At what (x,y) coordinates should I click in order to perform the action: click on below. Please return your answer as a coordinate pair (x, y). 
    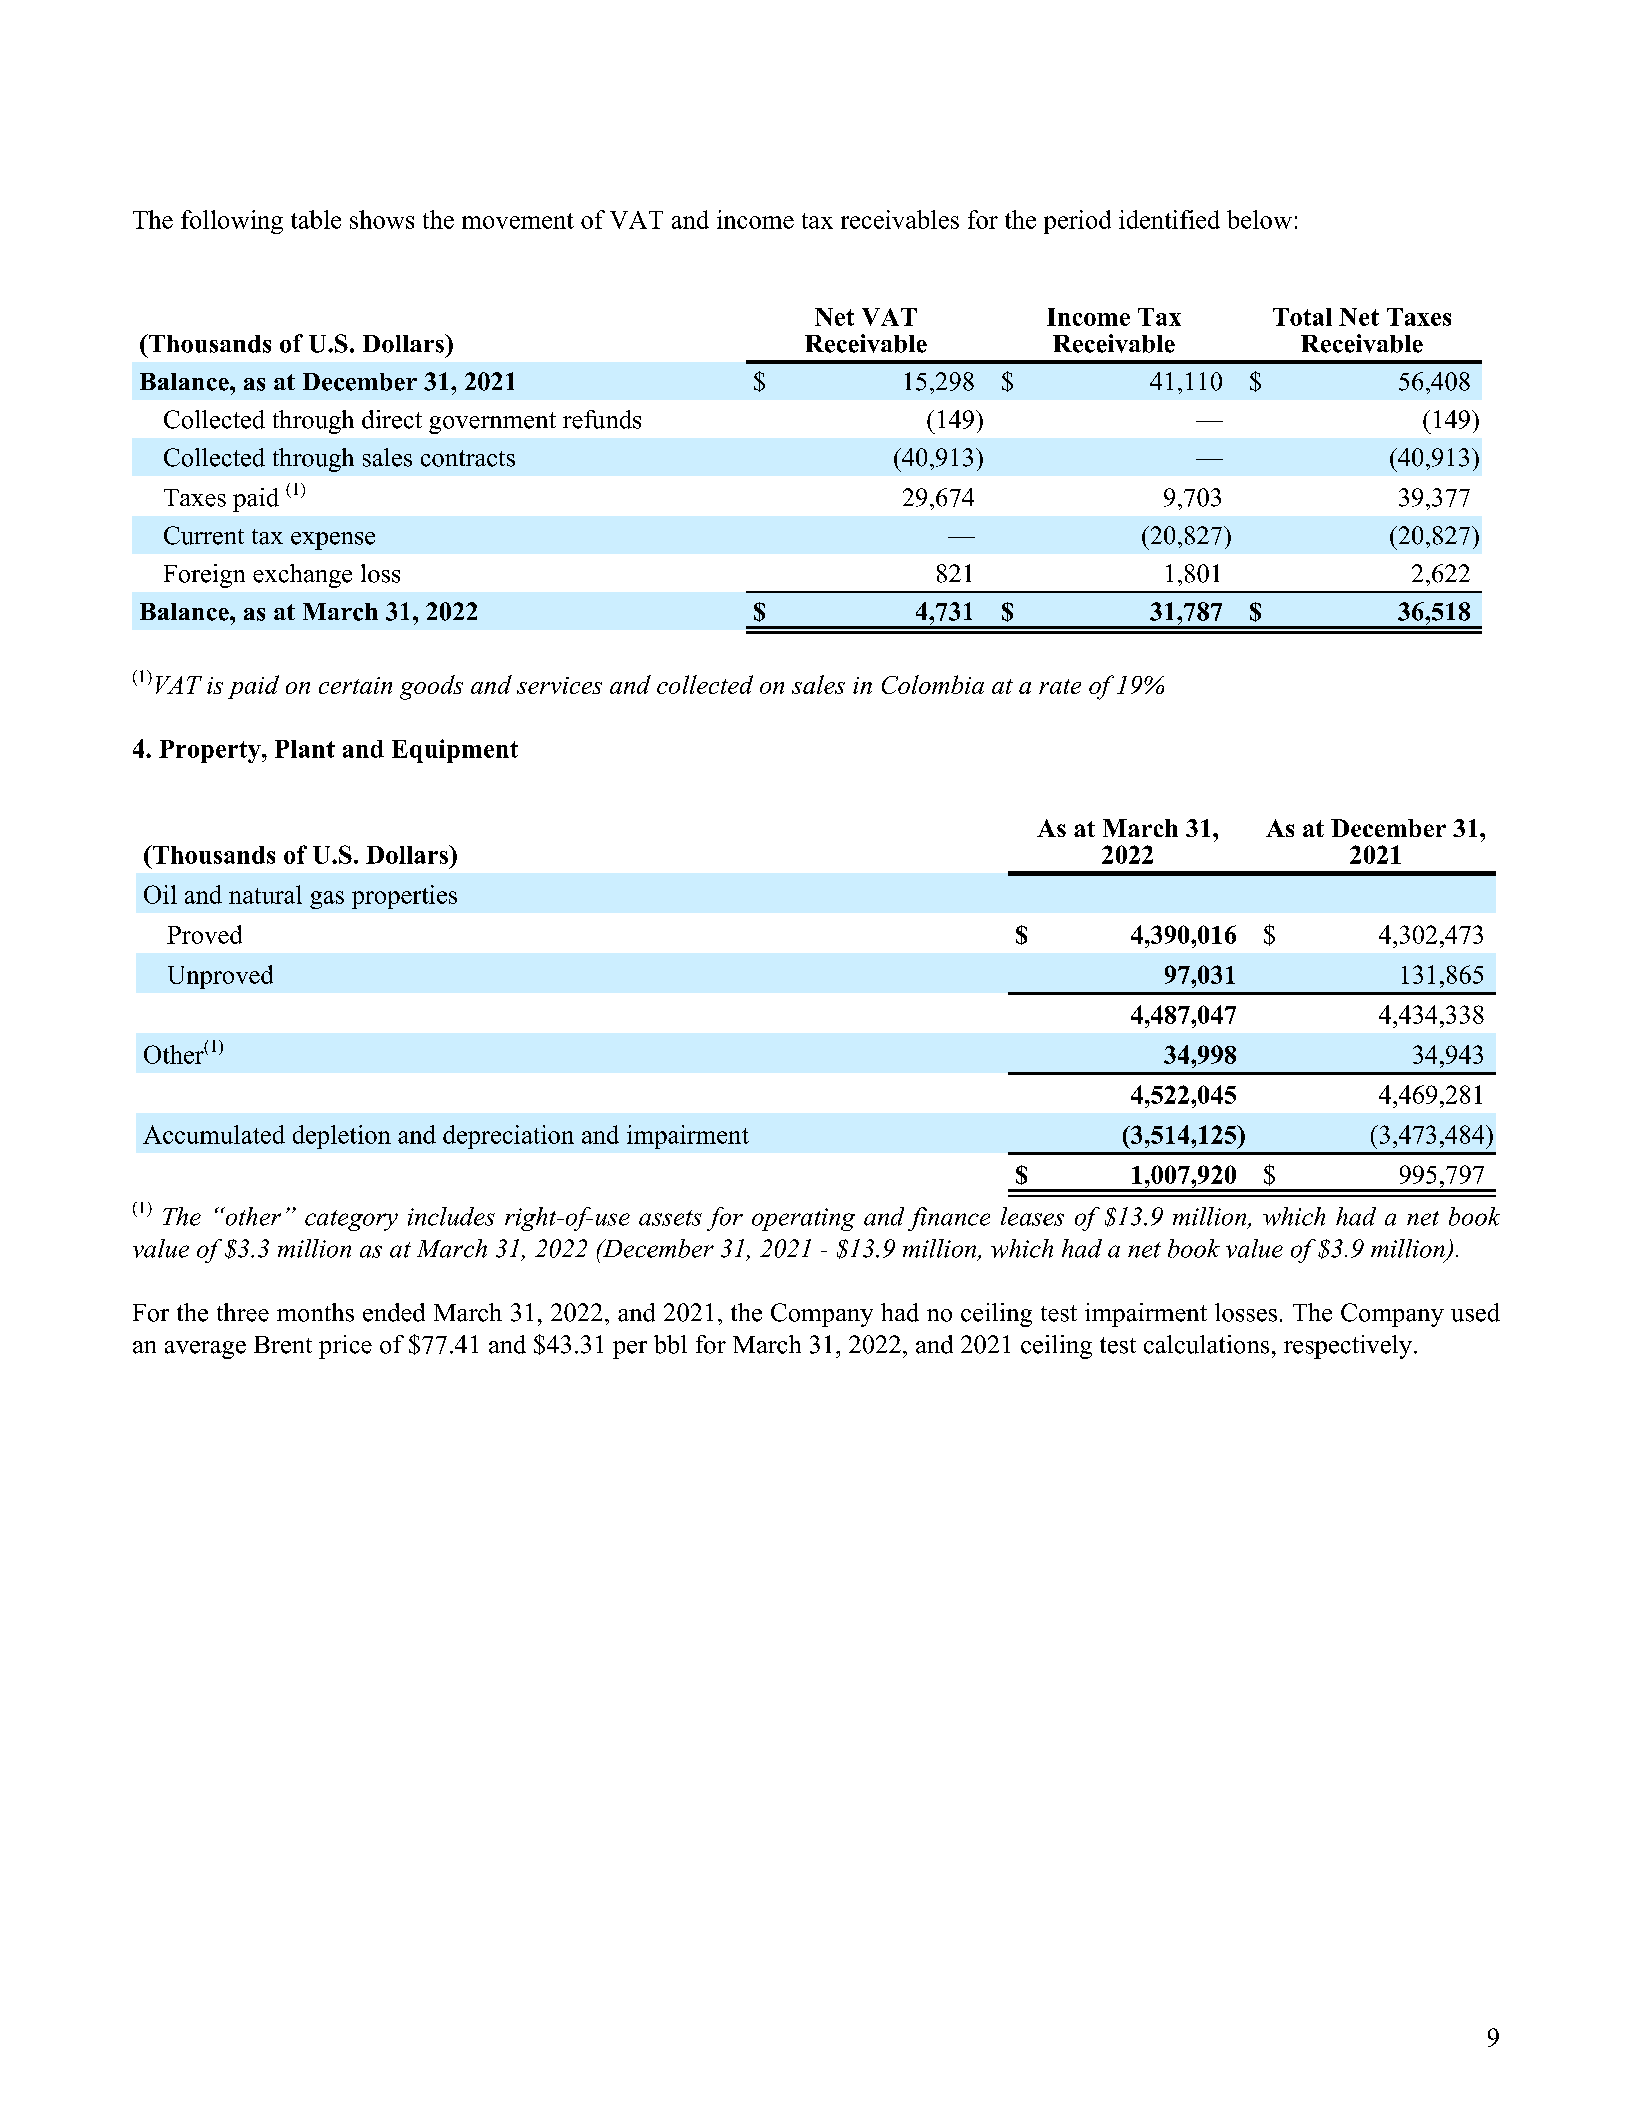
    Looking at the image, I should click on (1259, 219).
